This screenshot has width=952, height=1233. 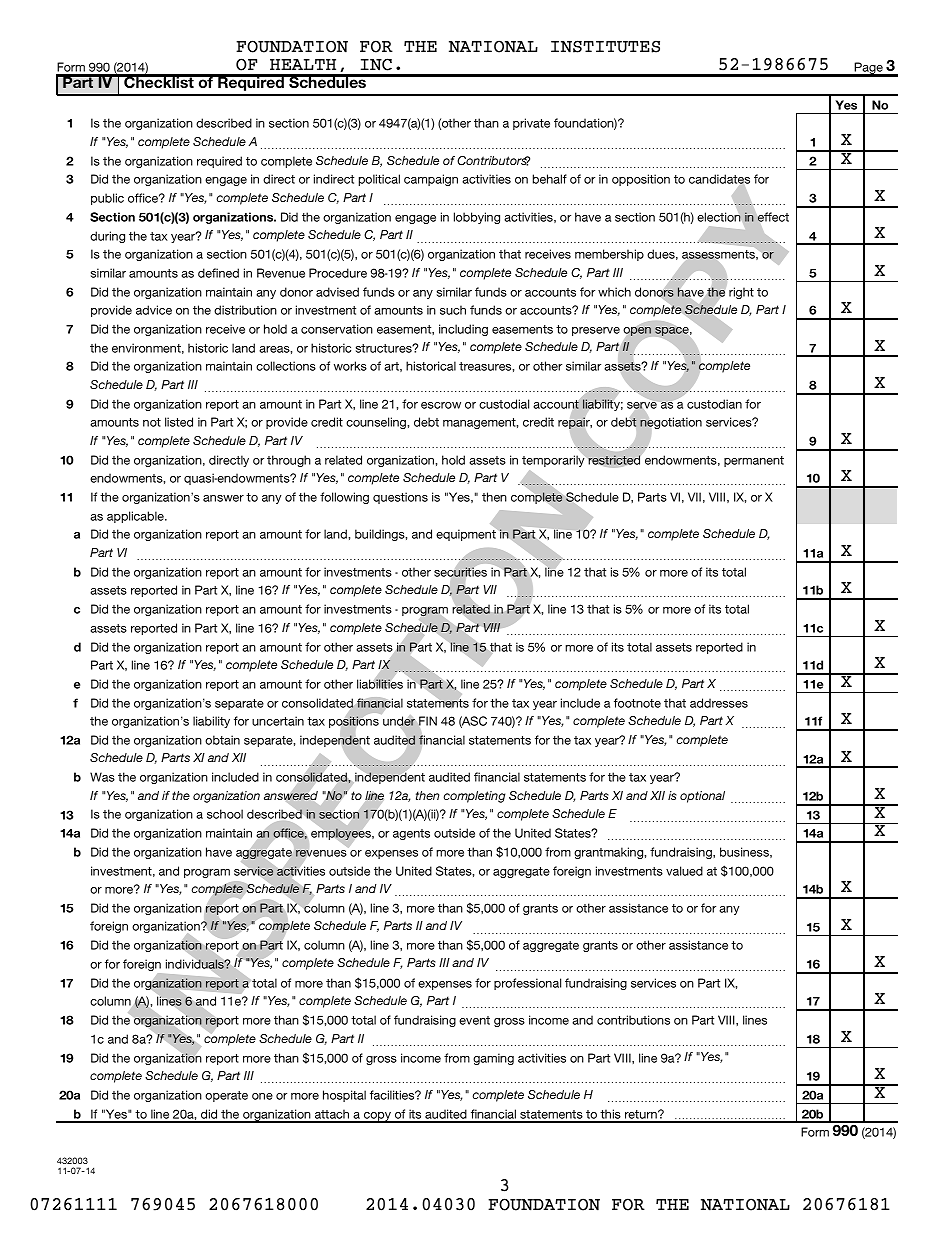 I want to click on school, so click(x=225, y=814).
